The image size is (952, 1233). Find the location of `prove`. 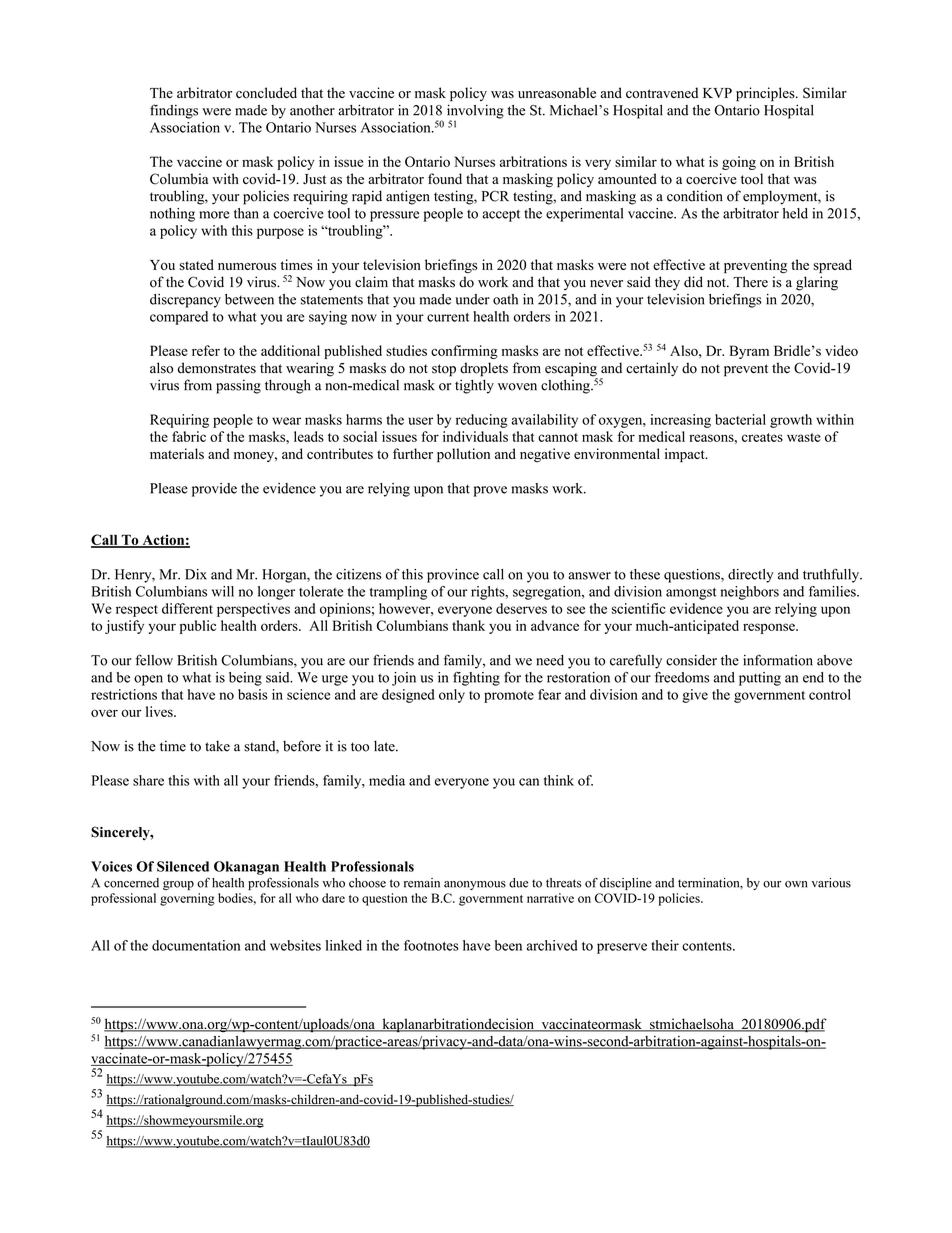

prove is located at coordinates (490, 491).
